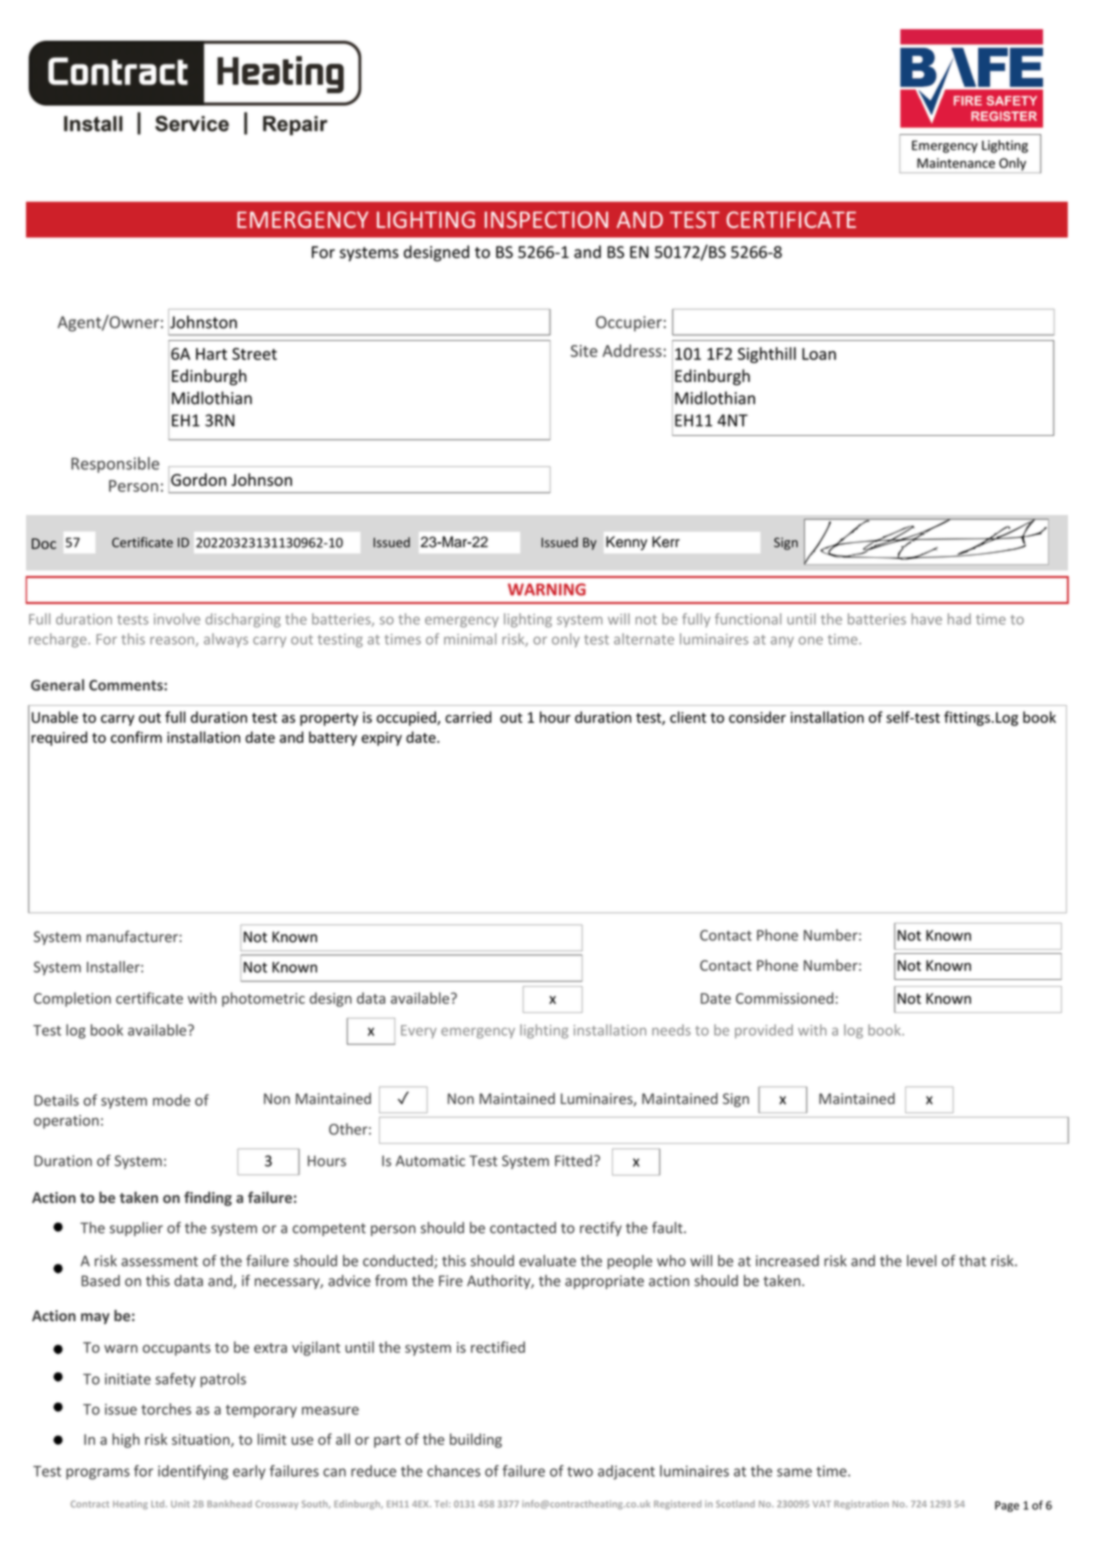 The height and width of the page is (1547, 1094). What do you see at coordinates (956, 163) in the page?
I see `Maintenance` at bounding box center [956, 163].
